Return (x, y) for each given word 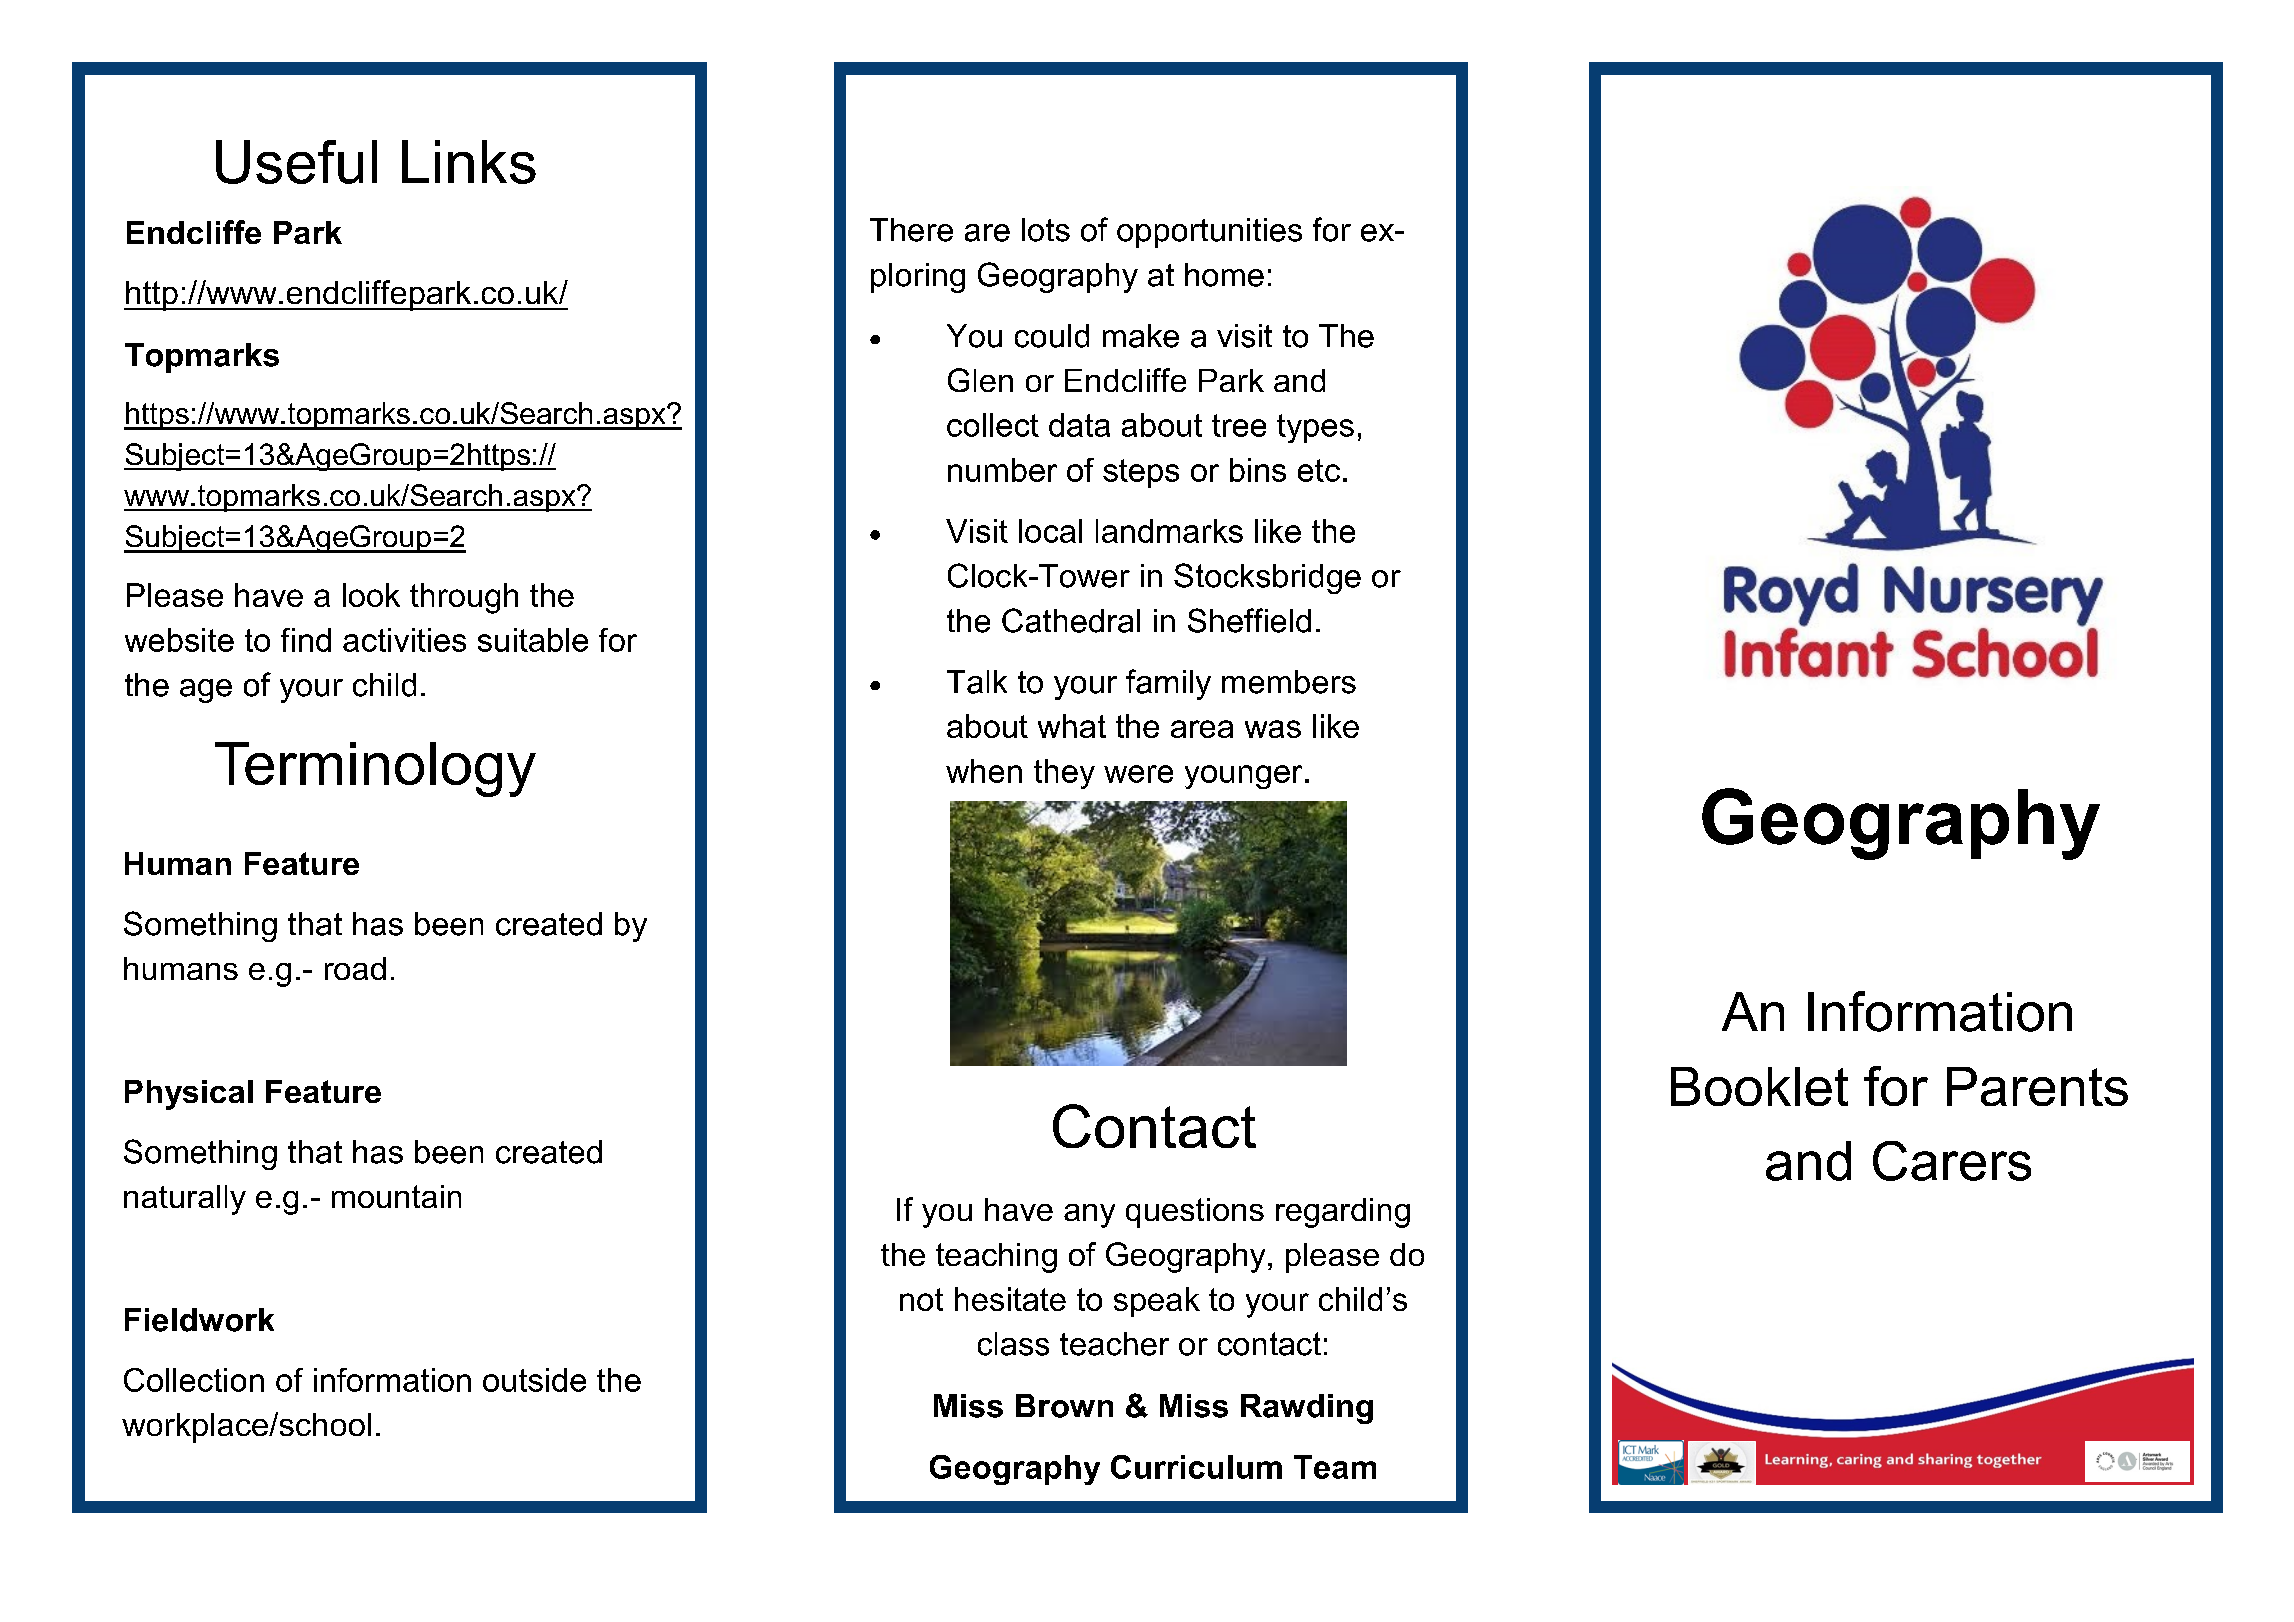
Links (469, 162)
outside (534, 1380)
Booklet (1759, 1086)
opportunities (1209, 233)
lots (1046, 230)
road (355, 968)
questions (1195, 1213)
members (1289, 682)
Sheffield (1249, 620)
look (371, 595)
